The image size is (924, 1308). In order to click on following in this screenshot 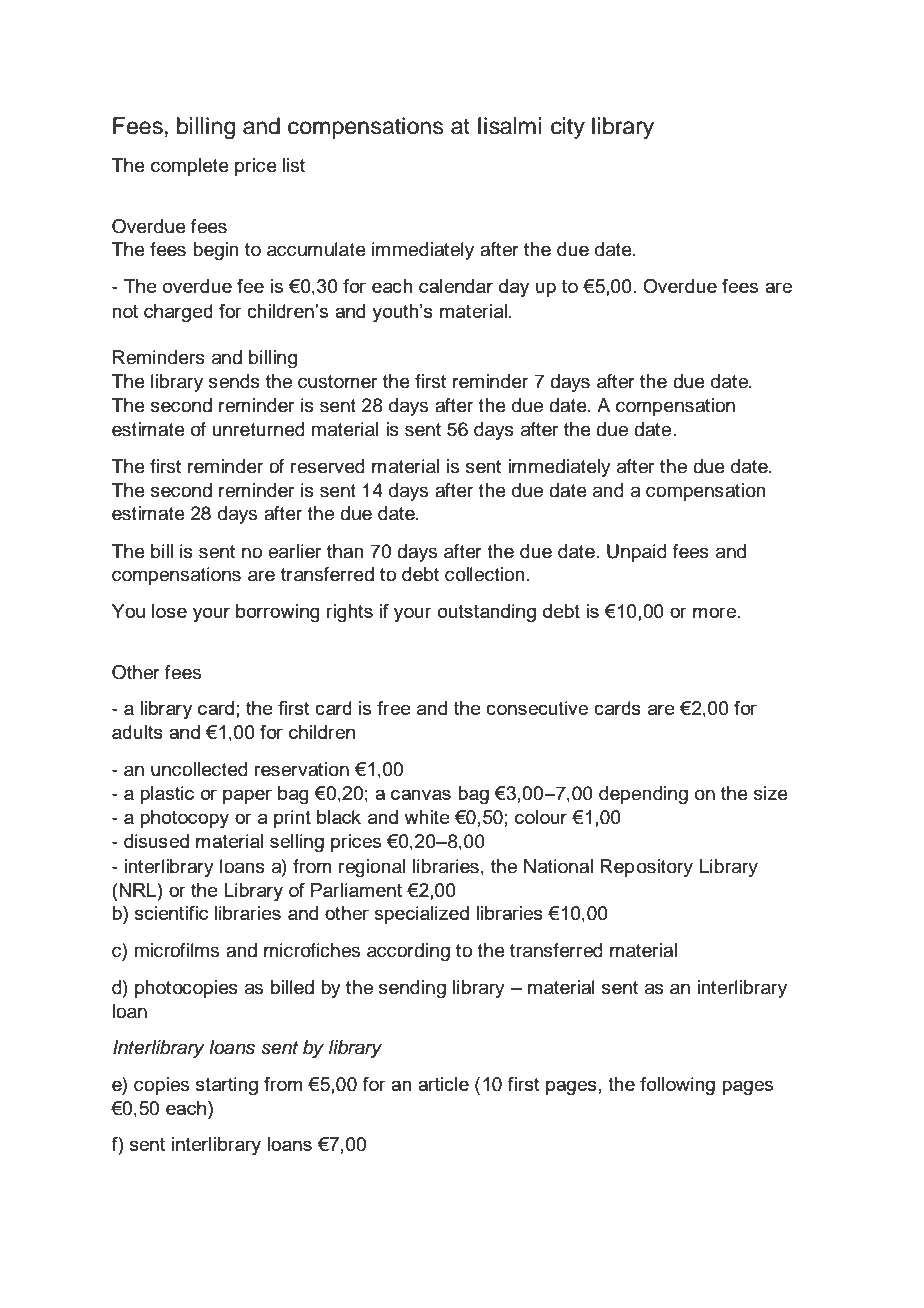, I will do `click(677, 1086)`.
